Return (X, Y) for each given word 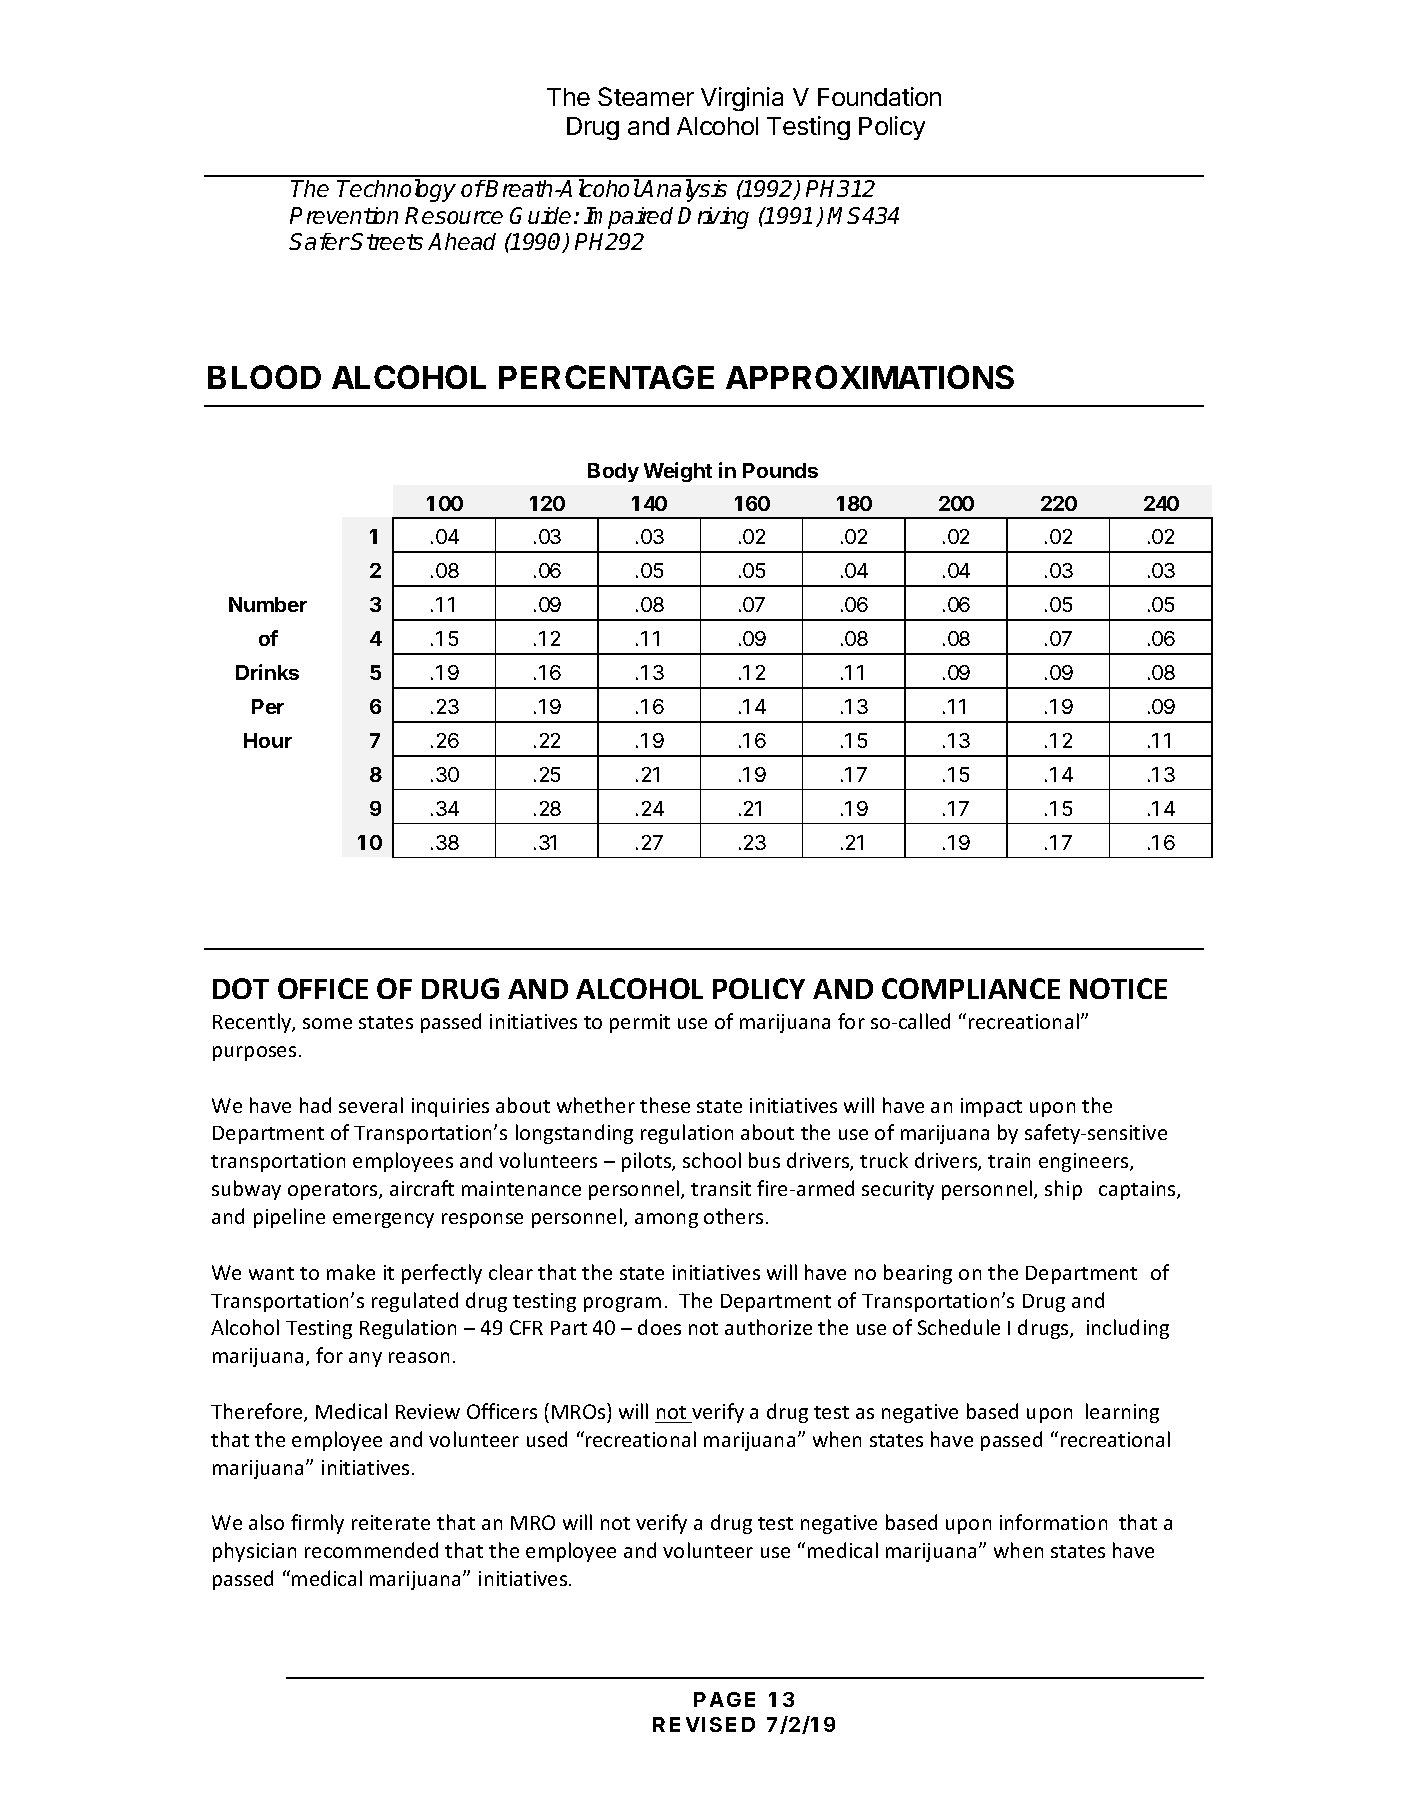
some (327, 1023)
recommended (371, 1550)
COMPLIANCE (971, 988)
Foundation (879, 96)
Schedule (959, 1327)
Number (268, 604)
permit (640, 1023)
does (659, 1327)
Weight (678, 472)
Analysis (683, 190)
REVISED (704, 1724)
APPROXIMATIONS (870, 377)
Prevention (344, 215)
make (351, 1272)
